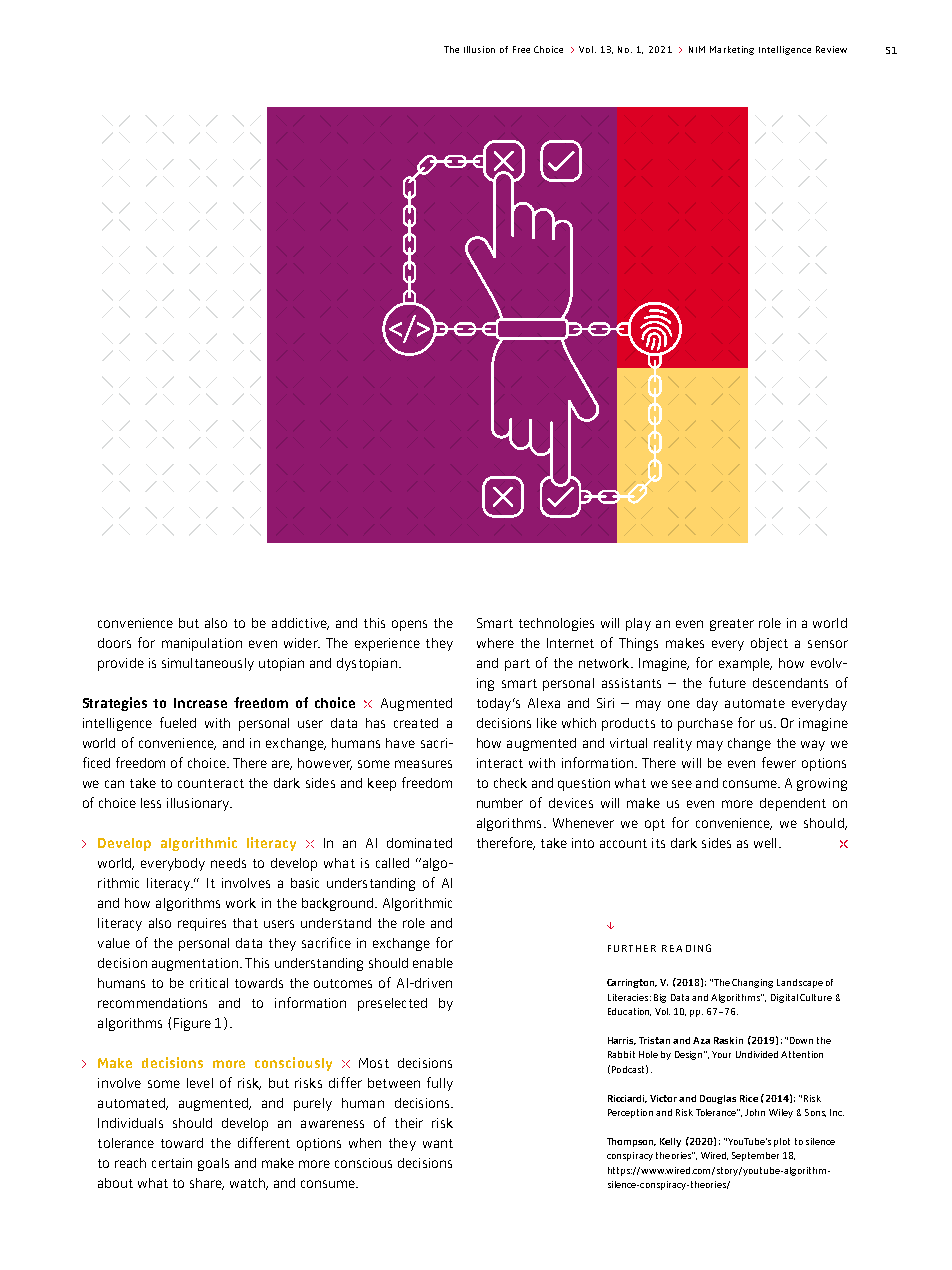 This screenshot has width=952, height=1270. Describe the element at coordinates (697, 49) in the screenshot. I see `NIM` at that location.
